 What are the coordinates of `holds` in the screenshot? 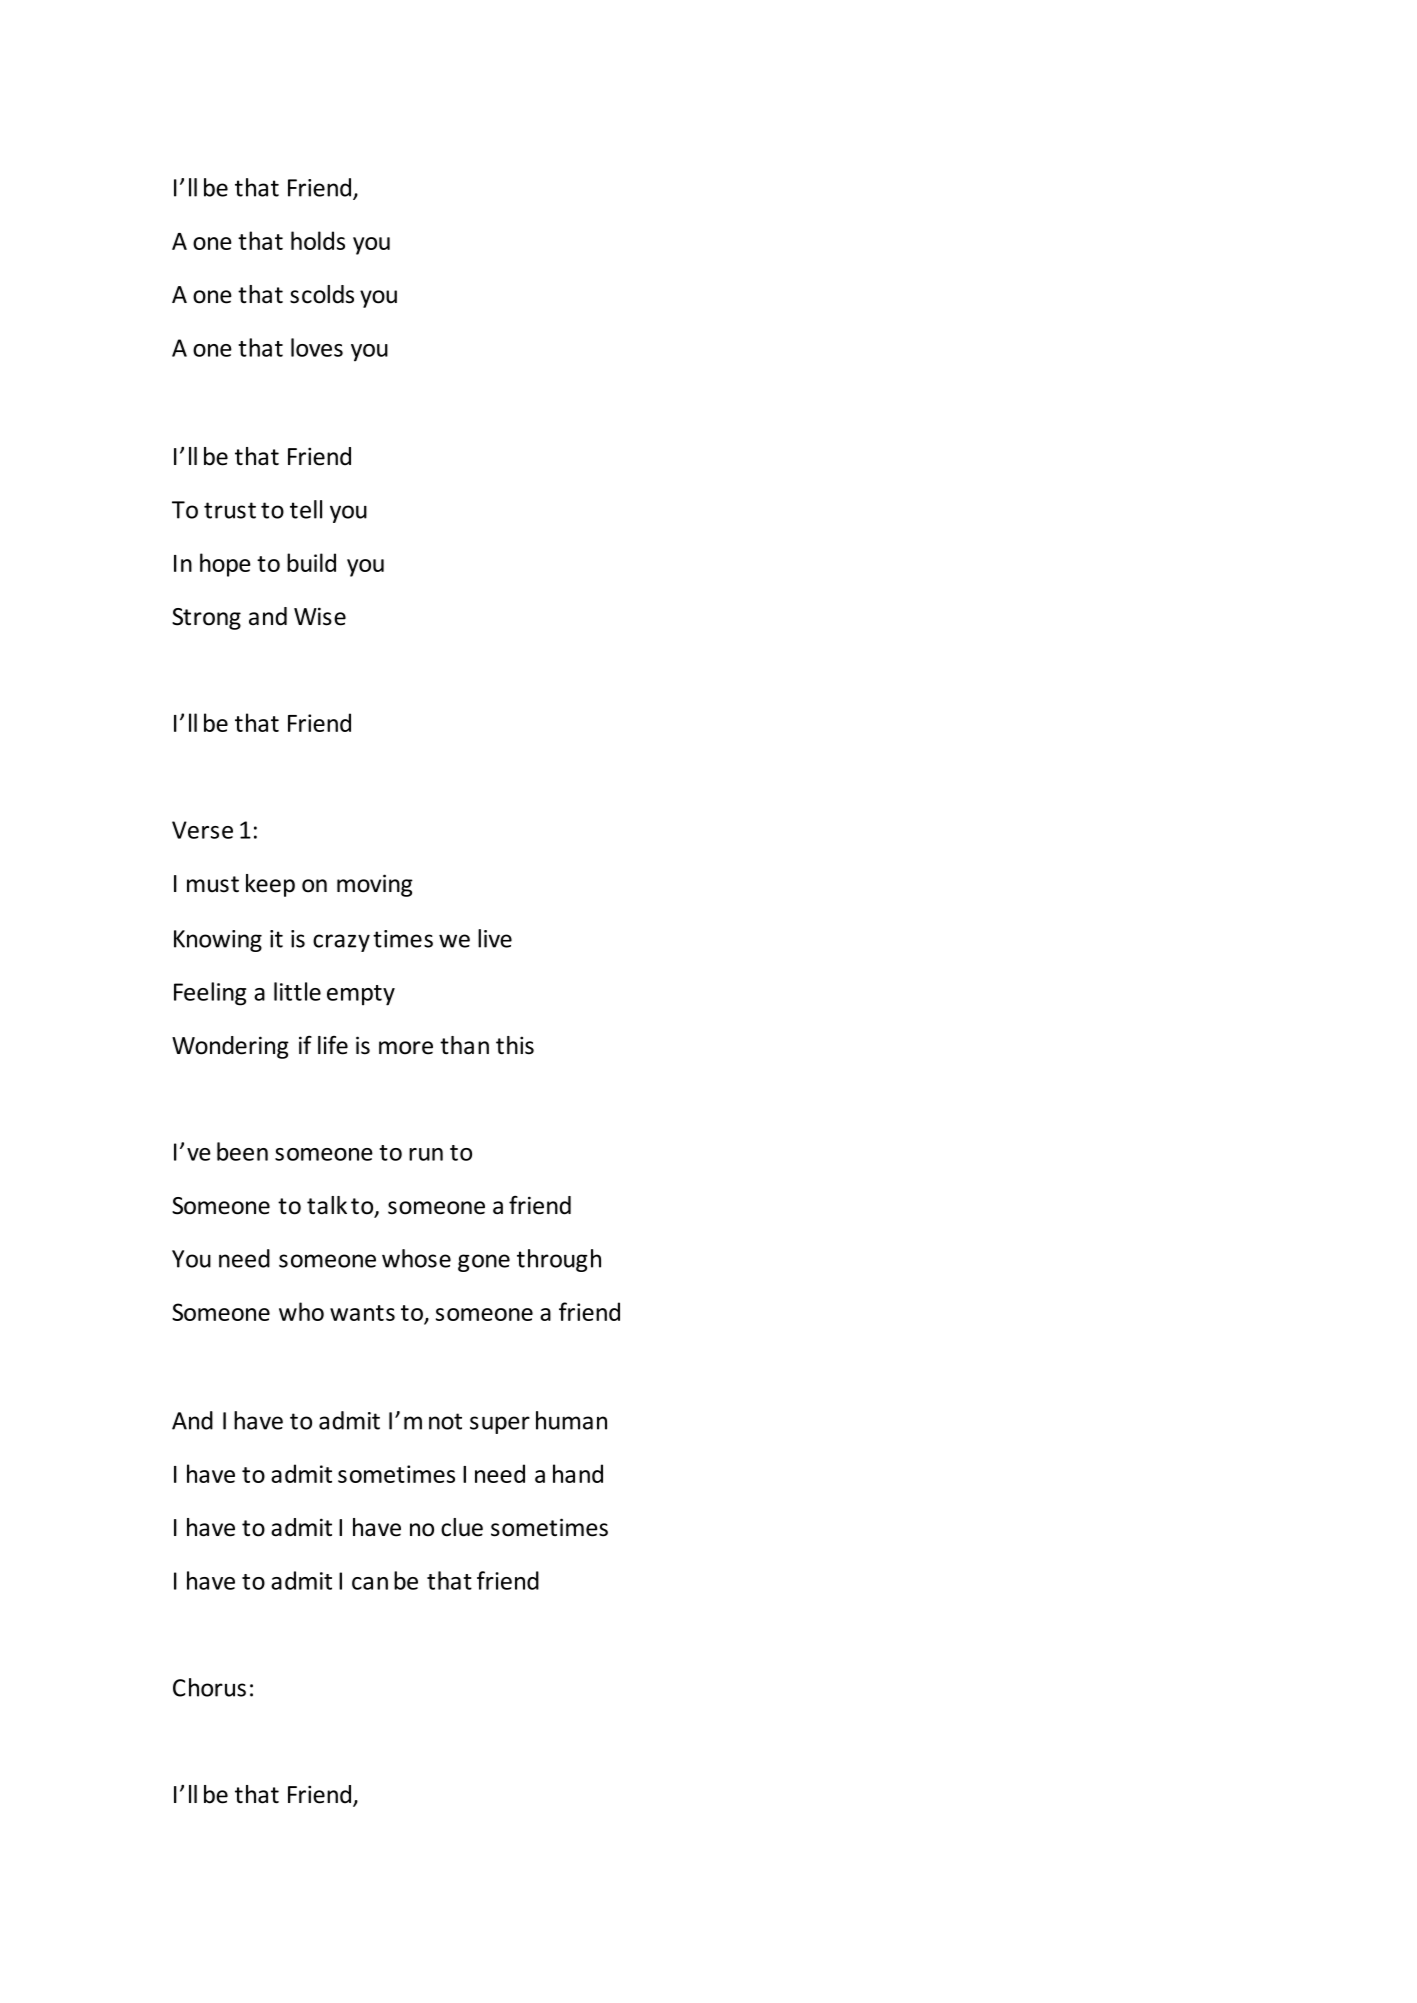 It's located at (318, 240).
